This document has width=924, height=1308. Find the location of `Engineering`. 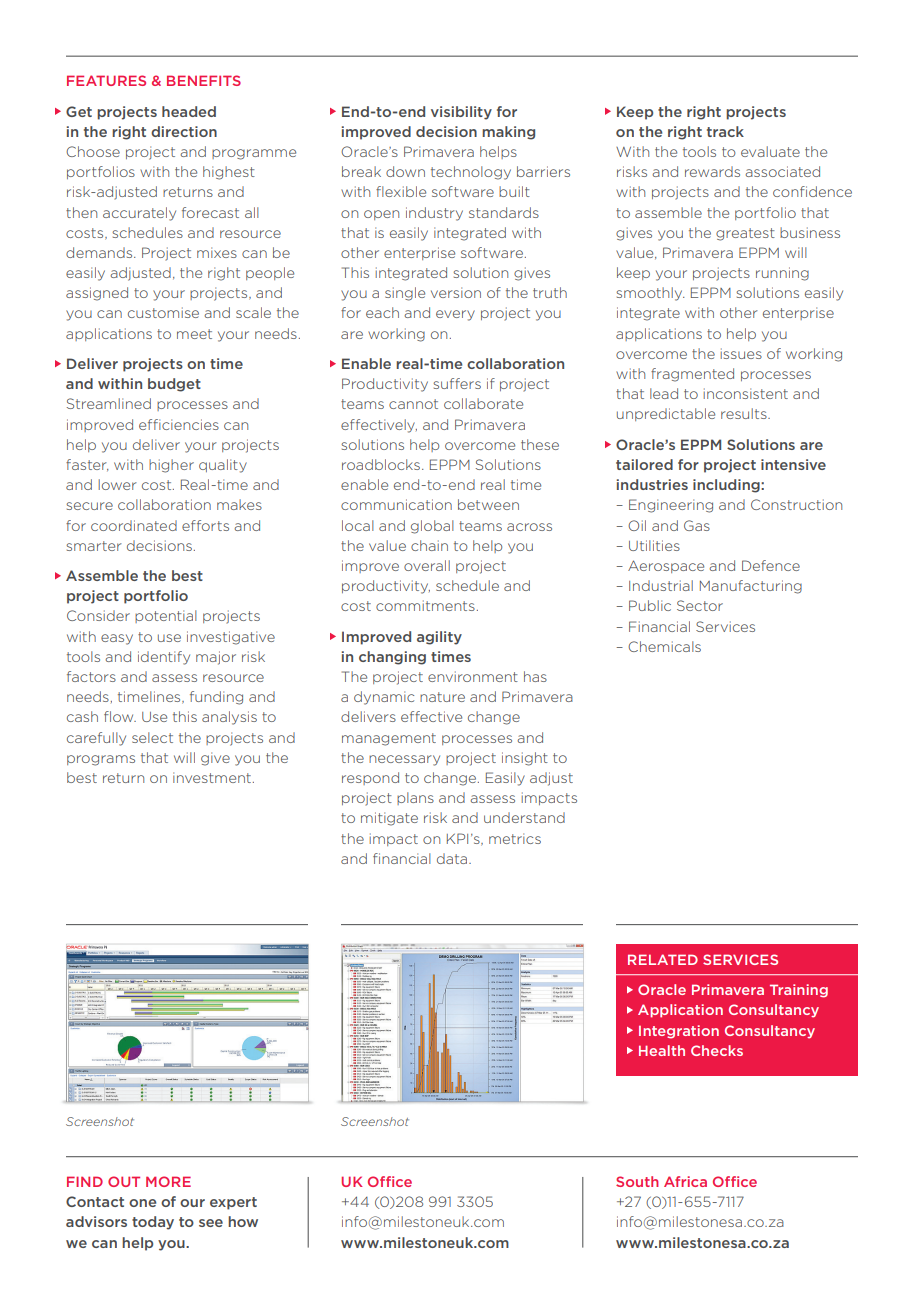

Engineering is located at coordinates (671, 506).
